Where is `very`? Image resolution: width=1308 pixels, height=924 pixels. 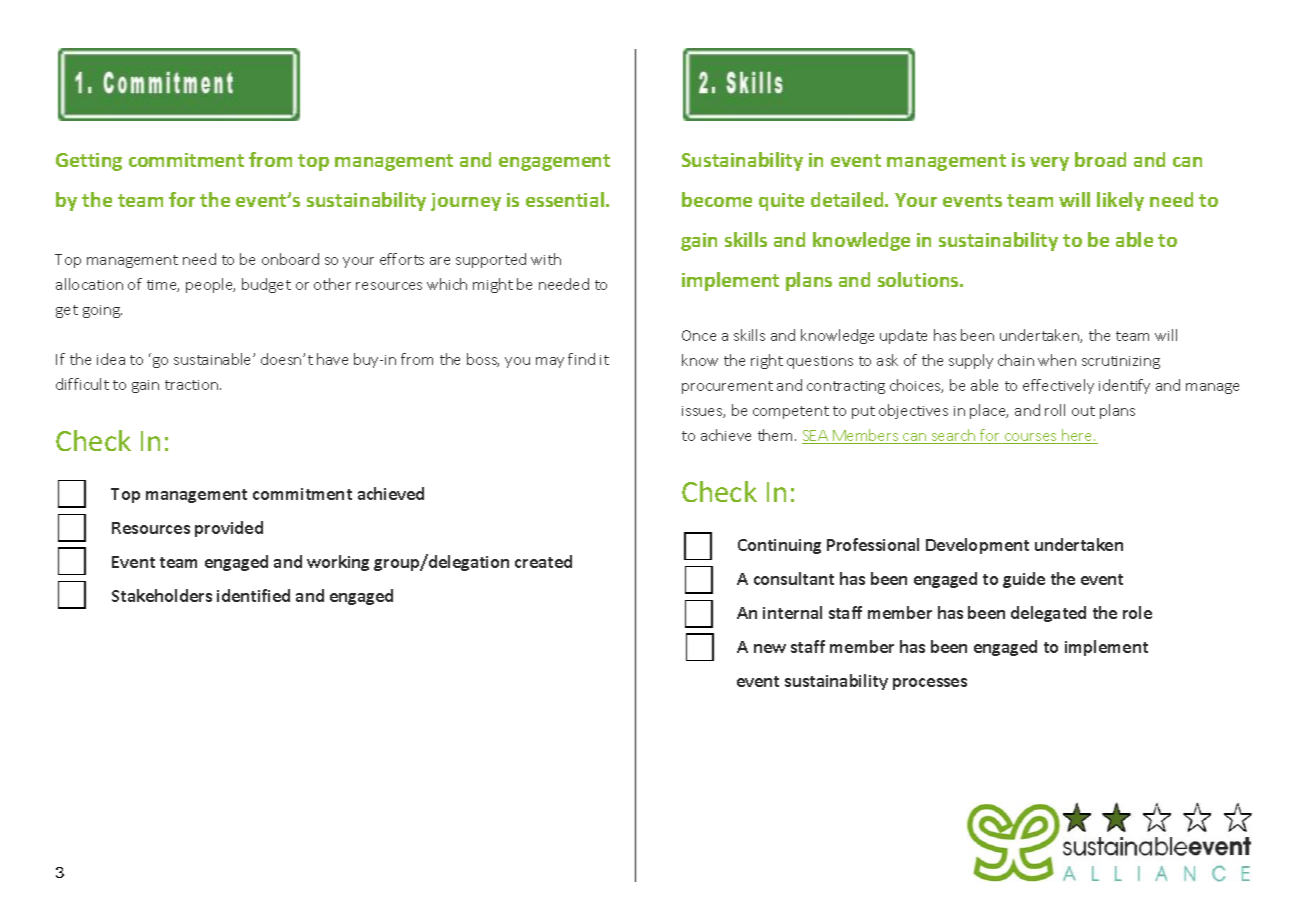 very is located at coordinates (1049, 164).
